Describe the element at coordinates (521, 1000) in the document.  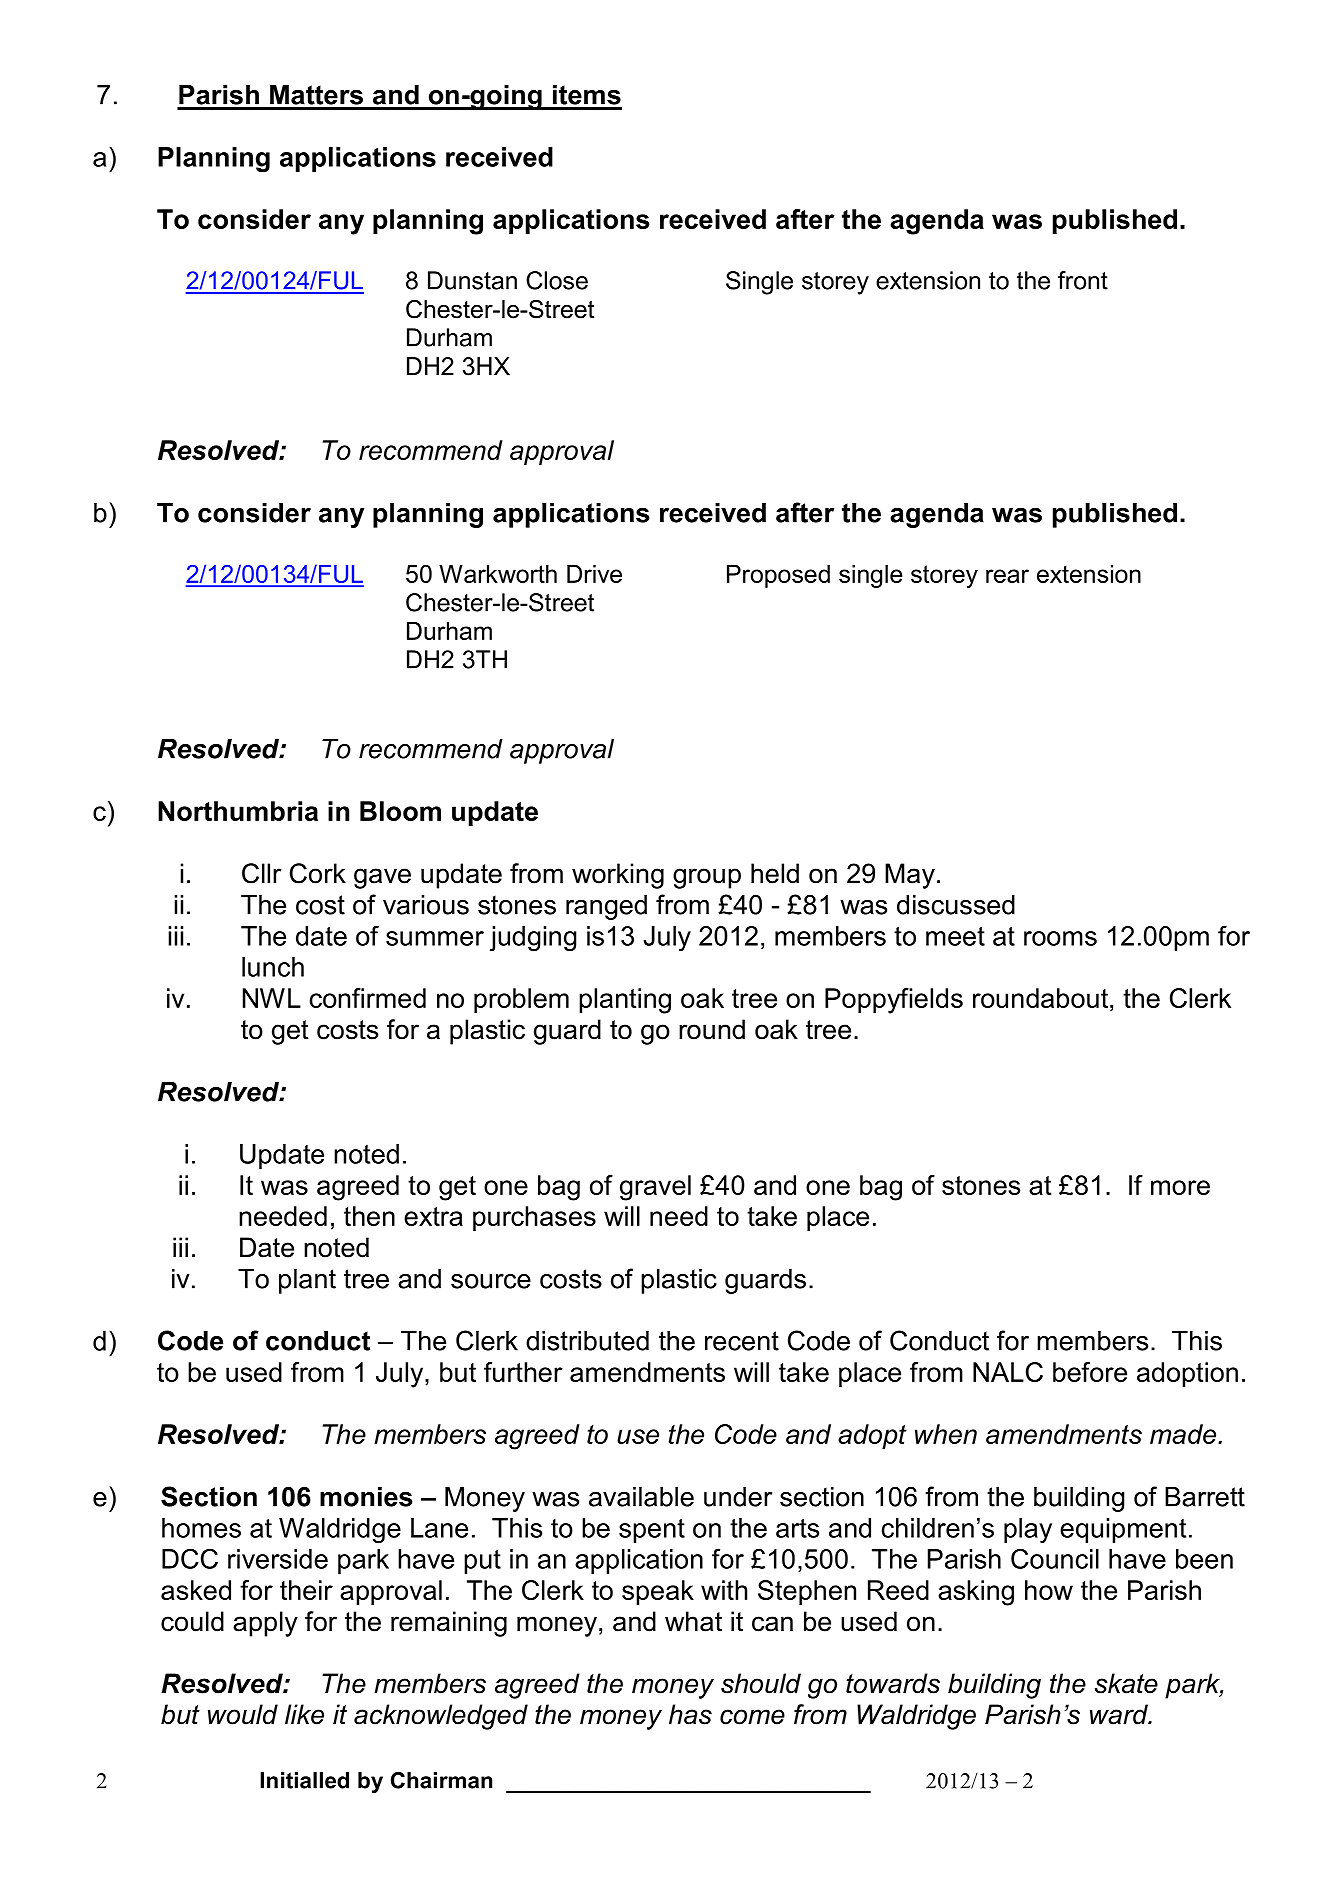
I see `problem` at that location.
